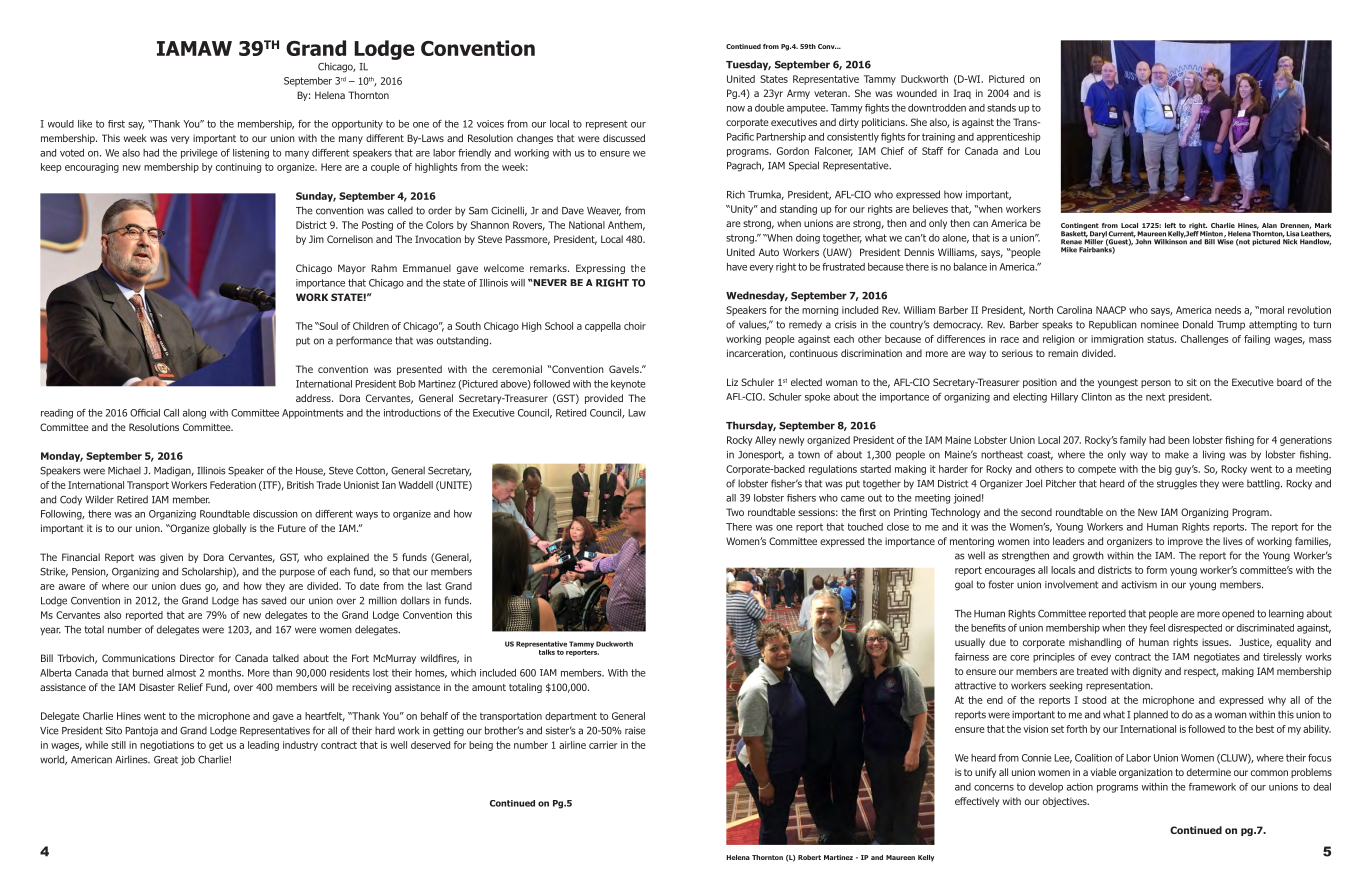 This image has height=887, width=1372. What do you see at coordinates (85, 124) in the image?
I see `like` at bounding box center [85, 124].
